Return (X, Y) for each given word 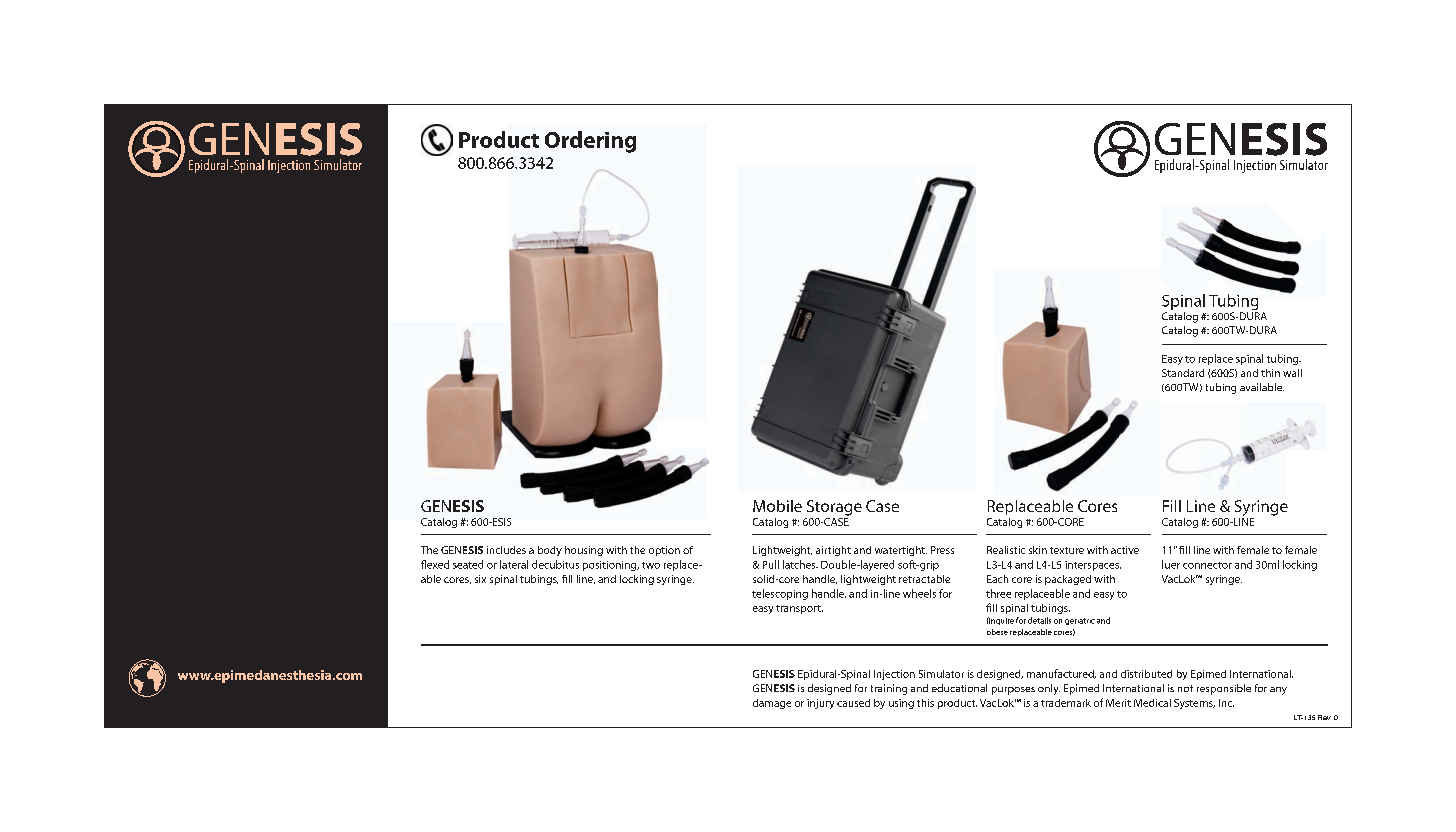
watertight (901, 551)
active (1125, 550)
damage (772, 704)
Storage (834, 508)
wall (1292, 373)
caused (853, 703)
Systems (1194, 704)
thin (1270, 373)
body (550, 551)
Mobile (777, 506)
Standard (1183, 373)
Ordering (590, 142)
